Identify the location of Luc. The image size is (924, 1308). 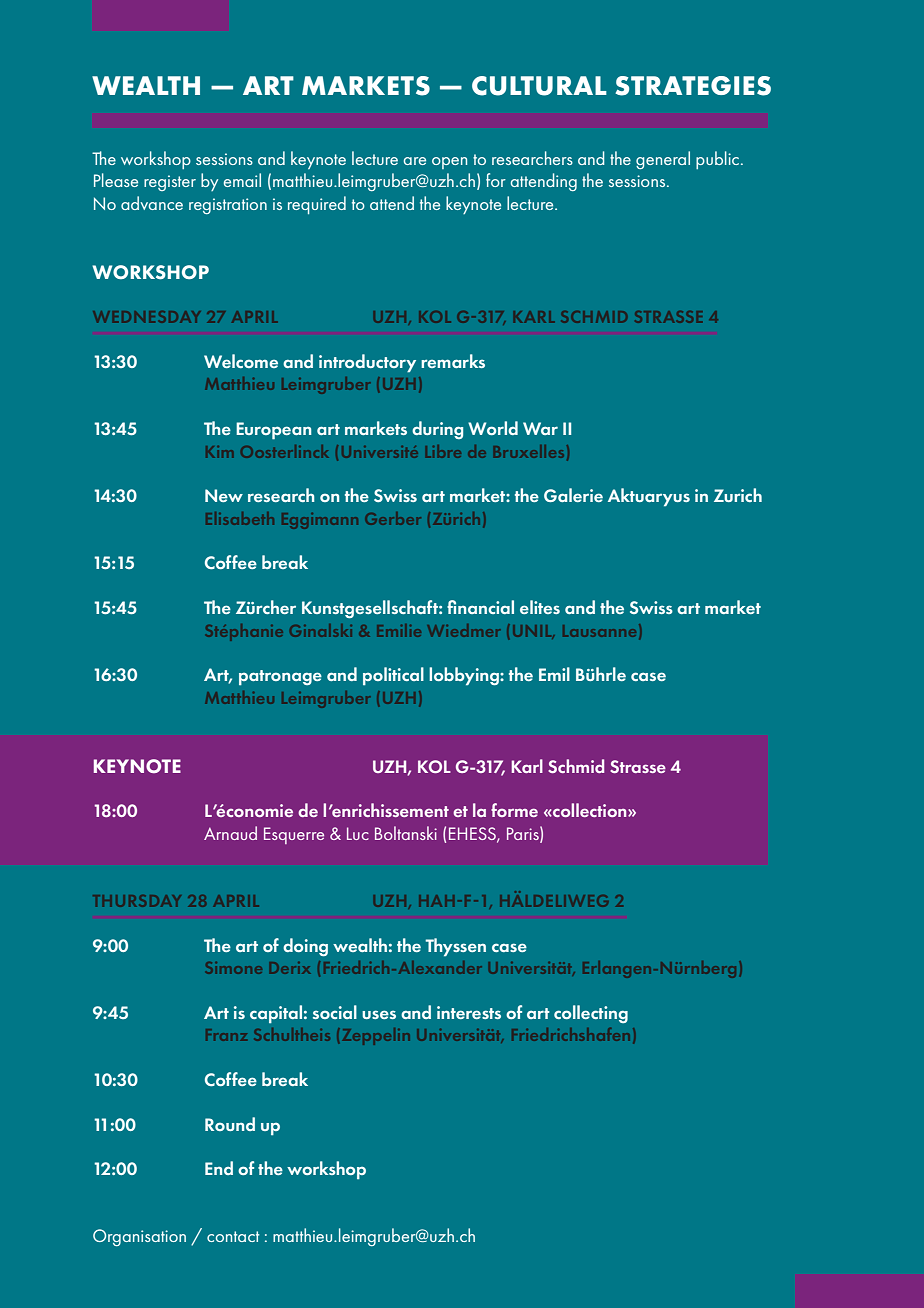
(358, 833).
